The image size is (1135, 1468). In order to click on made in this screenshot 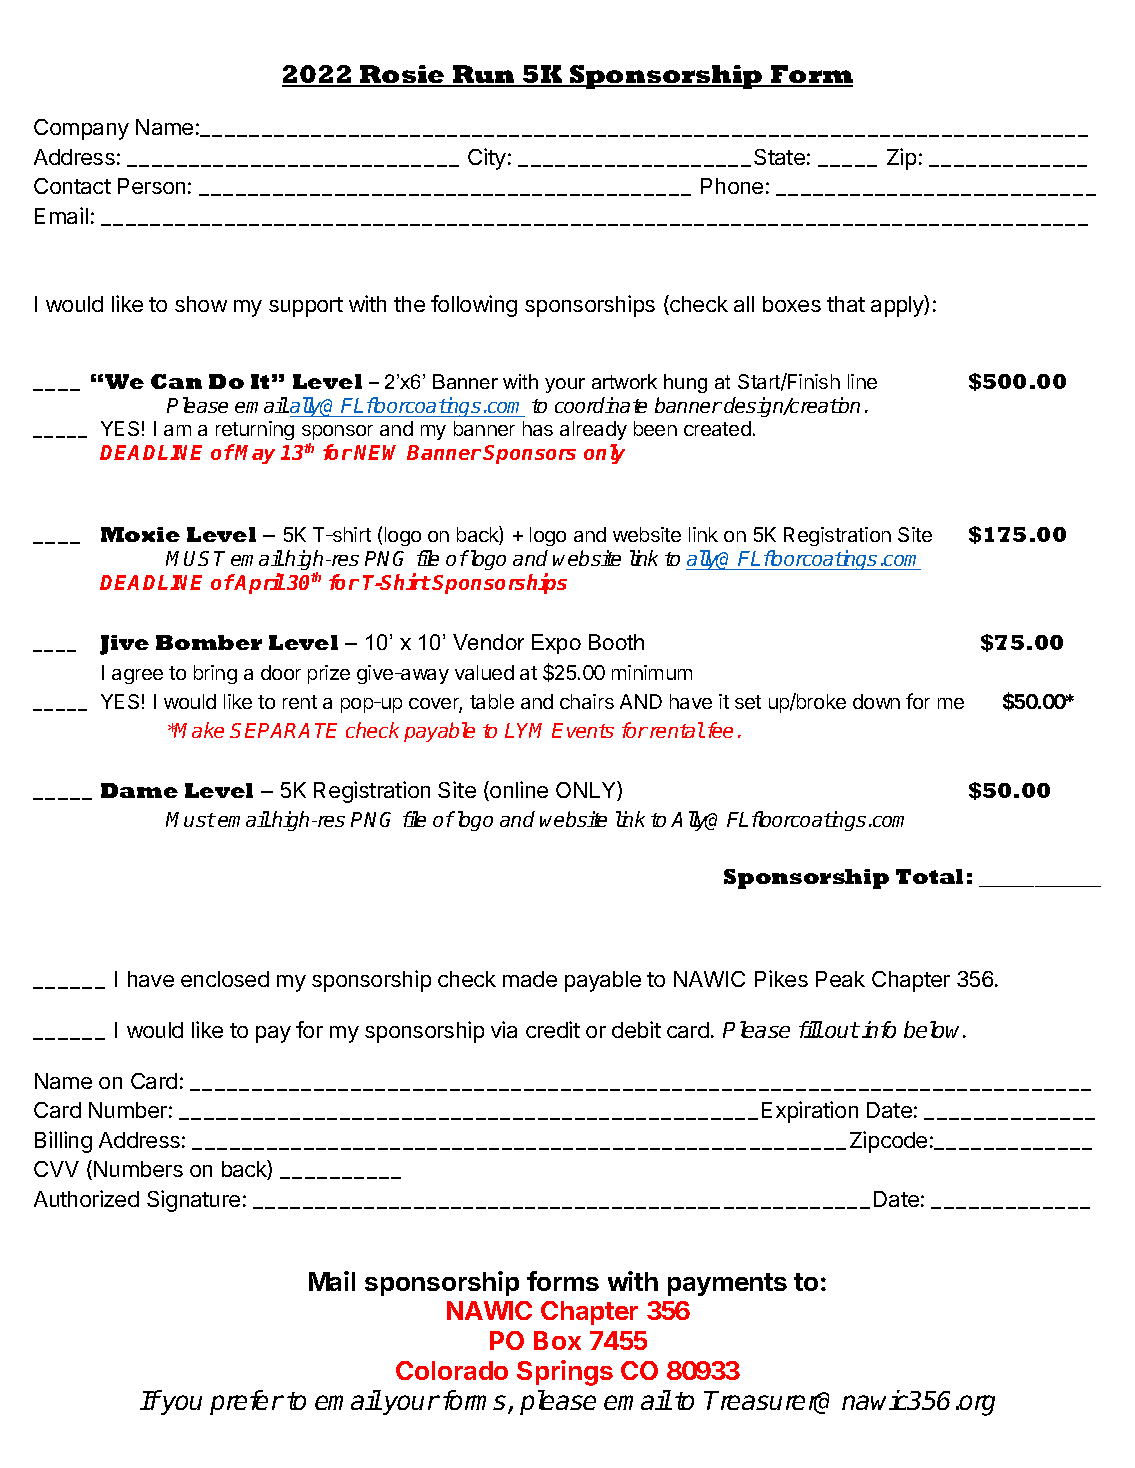, I will do `click(530, 979)`.
